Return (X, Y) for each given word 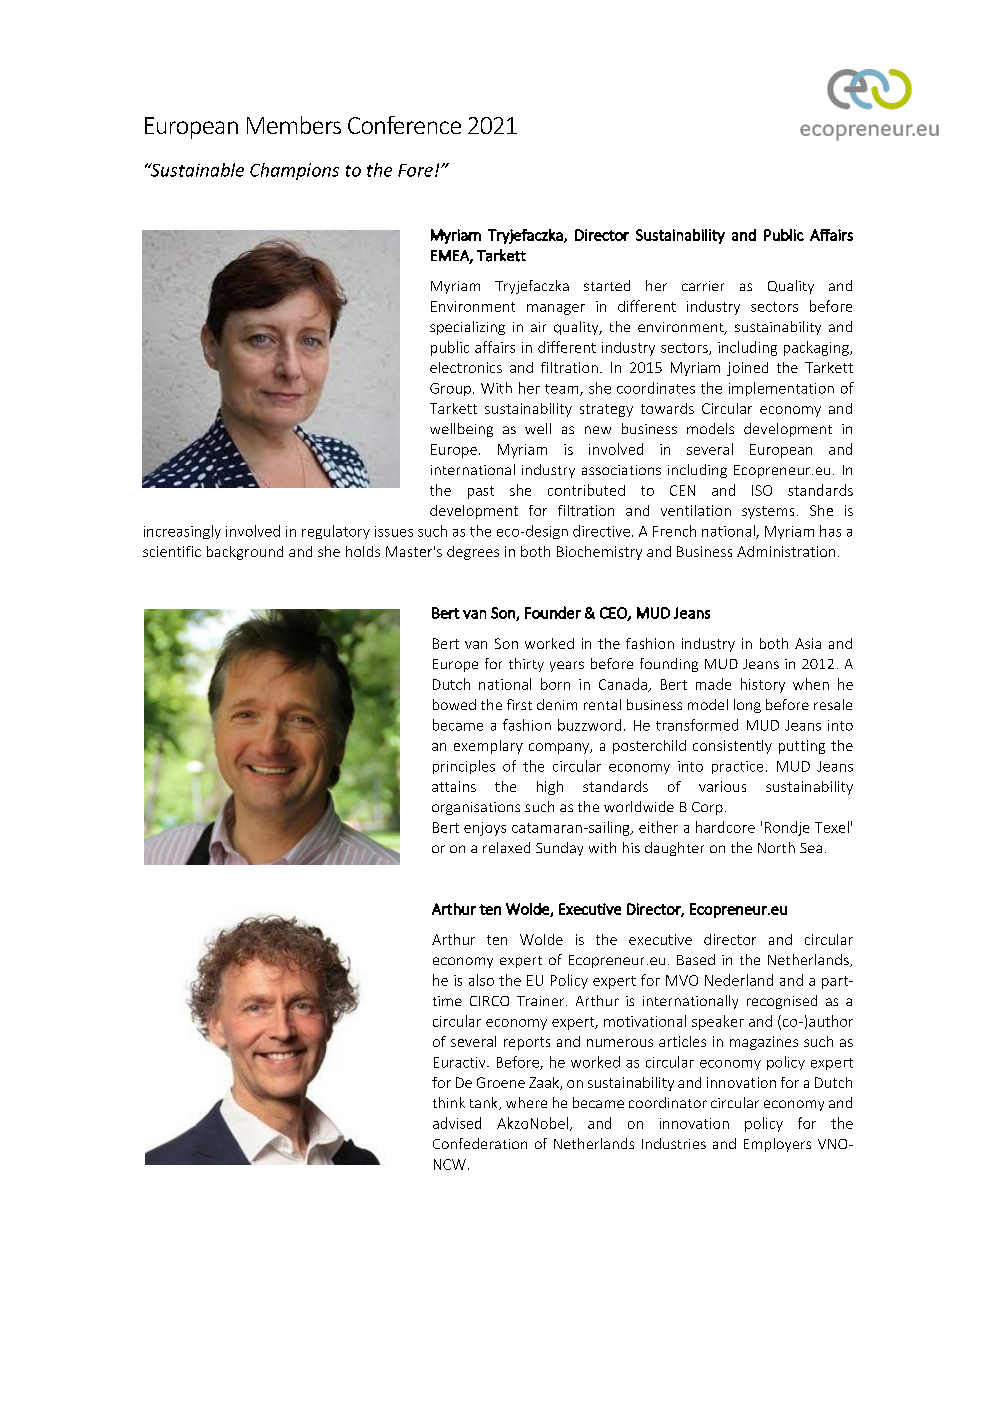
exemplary (488, 747)
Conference (404, 125)
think (449, 1102)
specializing (467, 328)
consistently (732, 747)
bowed (454, 704)
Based (696, 959)
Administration (786, 551)
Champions (294, 171)
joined (747, 369)
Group (450, 389)
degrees (473, 553)
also (481, 980)
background (245, 553)
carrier (703, 286)
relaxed (506, 847)
